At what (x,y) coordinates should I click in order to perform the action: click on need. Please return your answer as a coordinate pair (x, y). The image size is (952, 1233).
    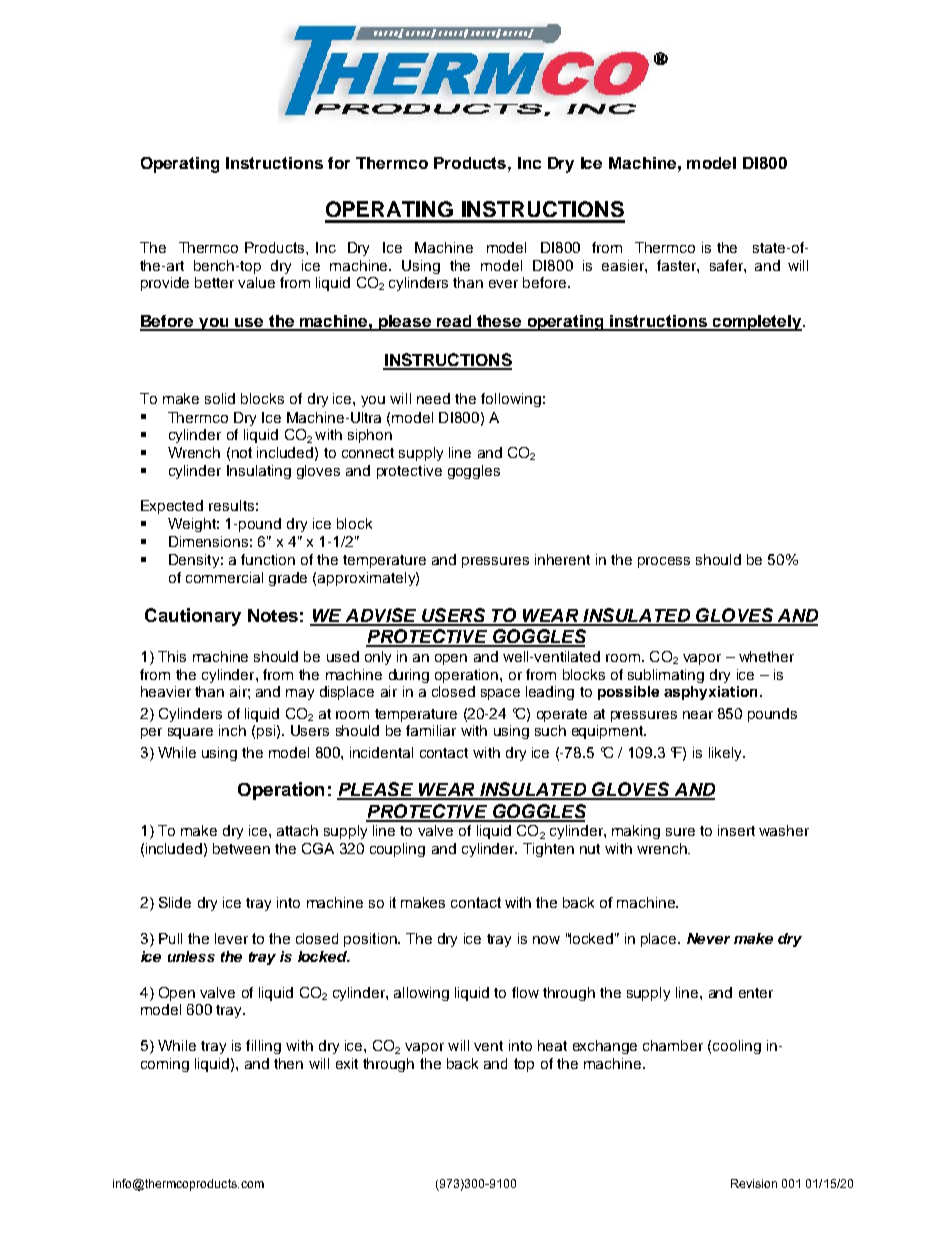
    Looking at the image, I should click on (433, 398).
